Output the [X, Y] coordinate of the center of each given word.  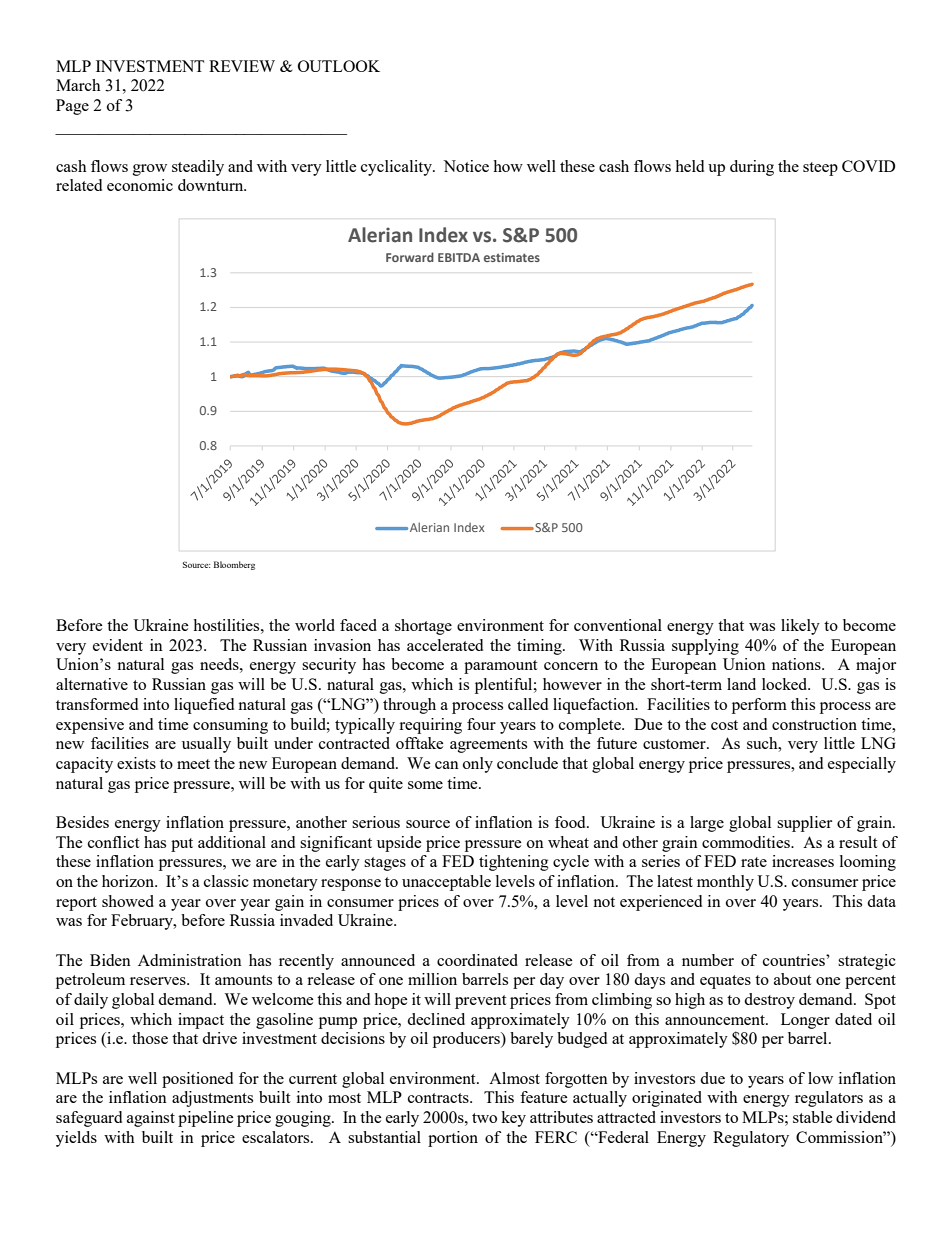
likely [800, 627]
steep [820, 169]
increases [803, 861]
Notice [466, 166]
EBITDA [459, 257]
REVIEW [242, 66]
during [752, 168]
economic [140, 185]
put [182, 845]
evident [118, 645]
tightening [514, 863]
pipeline [206, 1119]
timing [540, 647]
